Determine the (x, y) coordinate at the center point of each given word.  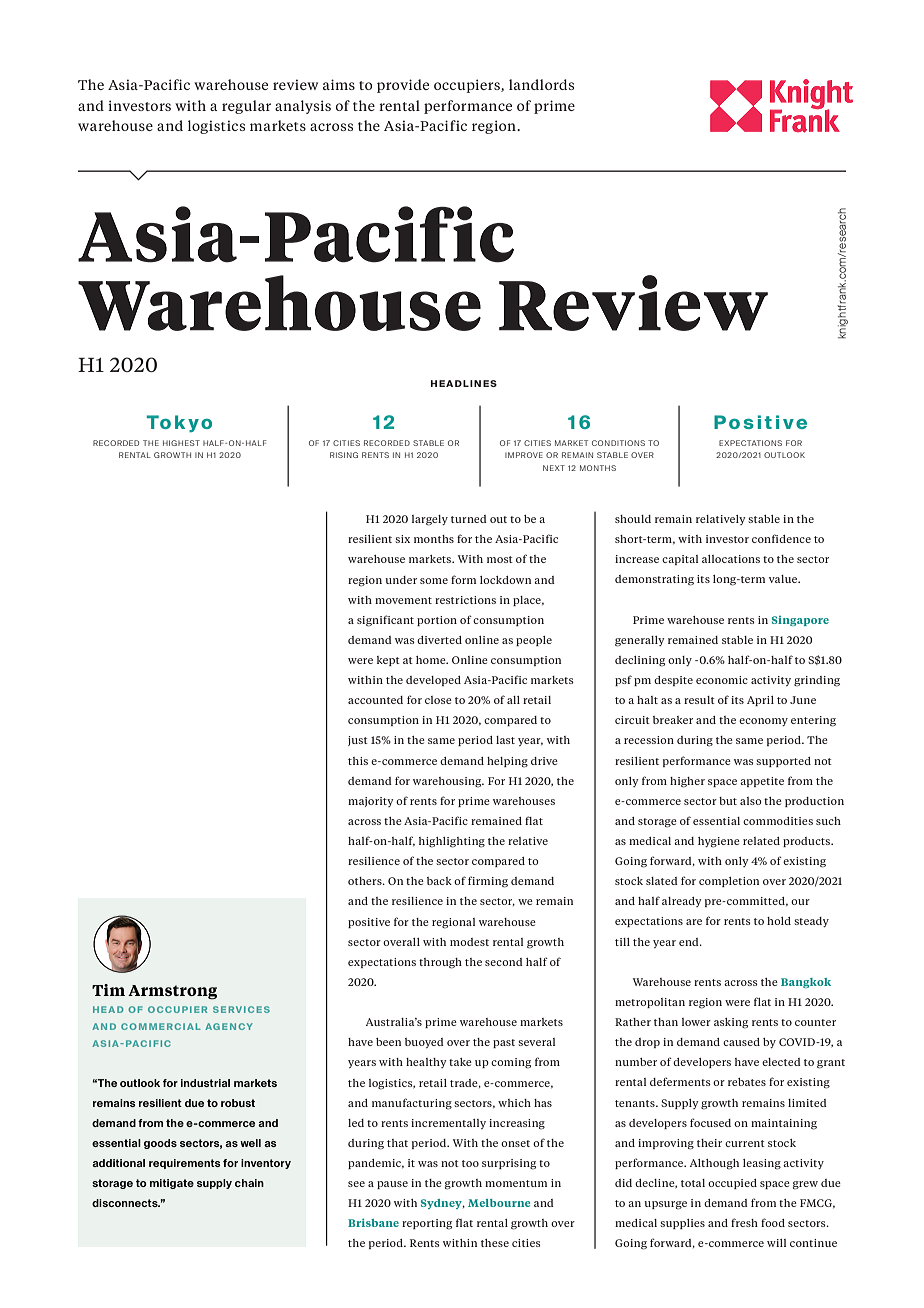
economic (722, 680)
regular (246, 107)
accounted (375, 700)
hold (779, 921)
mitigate (172, 1184)
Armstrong (172, 992)
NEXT (554, 468)
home (432, 660)
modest (469, 942)
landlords (541, 84)
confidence (781, 538)
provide (403, 86)
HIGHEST (181, 443)
